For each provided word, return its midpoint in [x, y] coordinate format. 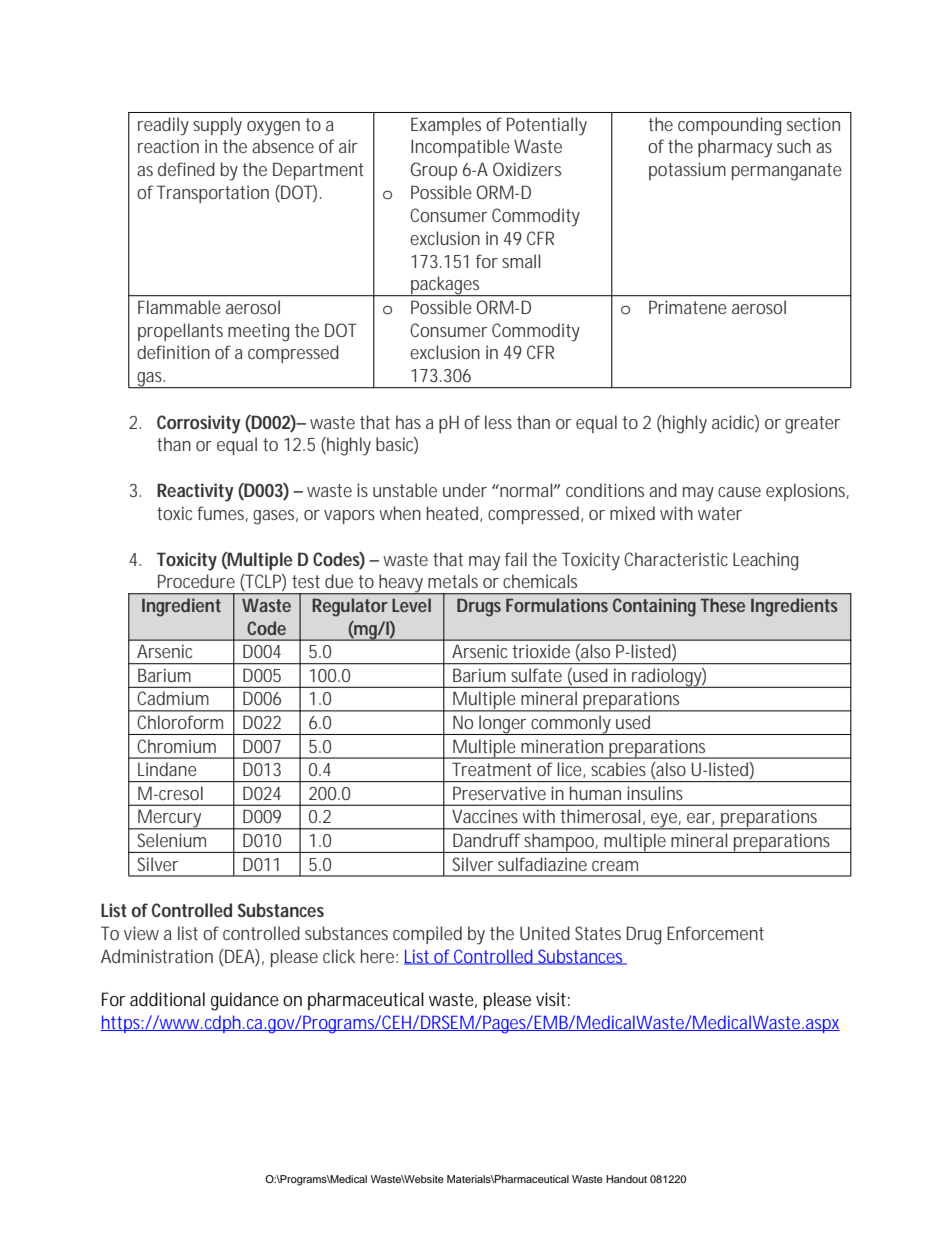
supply [217, 126]
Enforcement [715, 933]
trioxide [541, 651]
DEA [239, 956]
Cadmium [173, 698]
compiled [427, 935]
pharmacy [735, 148]
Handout [626, 1179]
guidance [245, 1001]
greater [812, 425]
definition [173, 352]
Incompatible [460, 148]
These [722, 605]
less [498, 422]
